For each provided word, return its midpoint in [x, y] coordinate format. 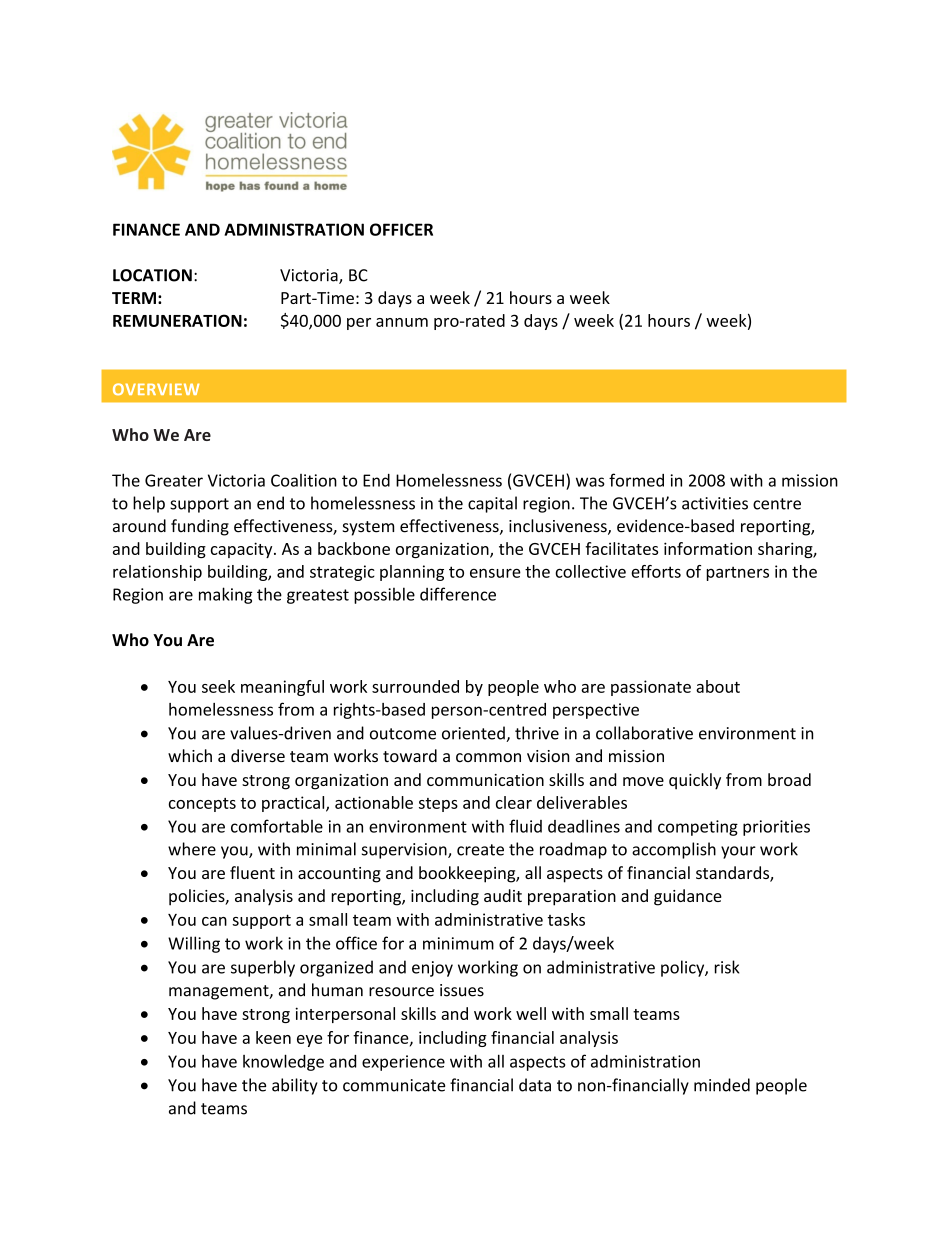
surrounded [415, 686]
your [738, 852]
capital [492, 504]
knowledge [283, 1062]
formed [636, 480]
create [480, 850]
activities [715, 503]
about [718, 686]
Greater [174, 480]
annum [402, 322]
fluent [252, 872]
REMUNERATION [177, 320]
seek [218, 686]
